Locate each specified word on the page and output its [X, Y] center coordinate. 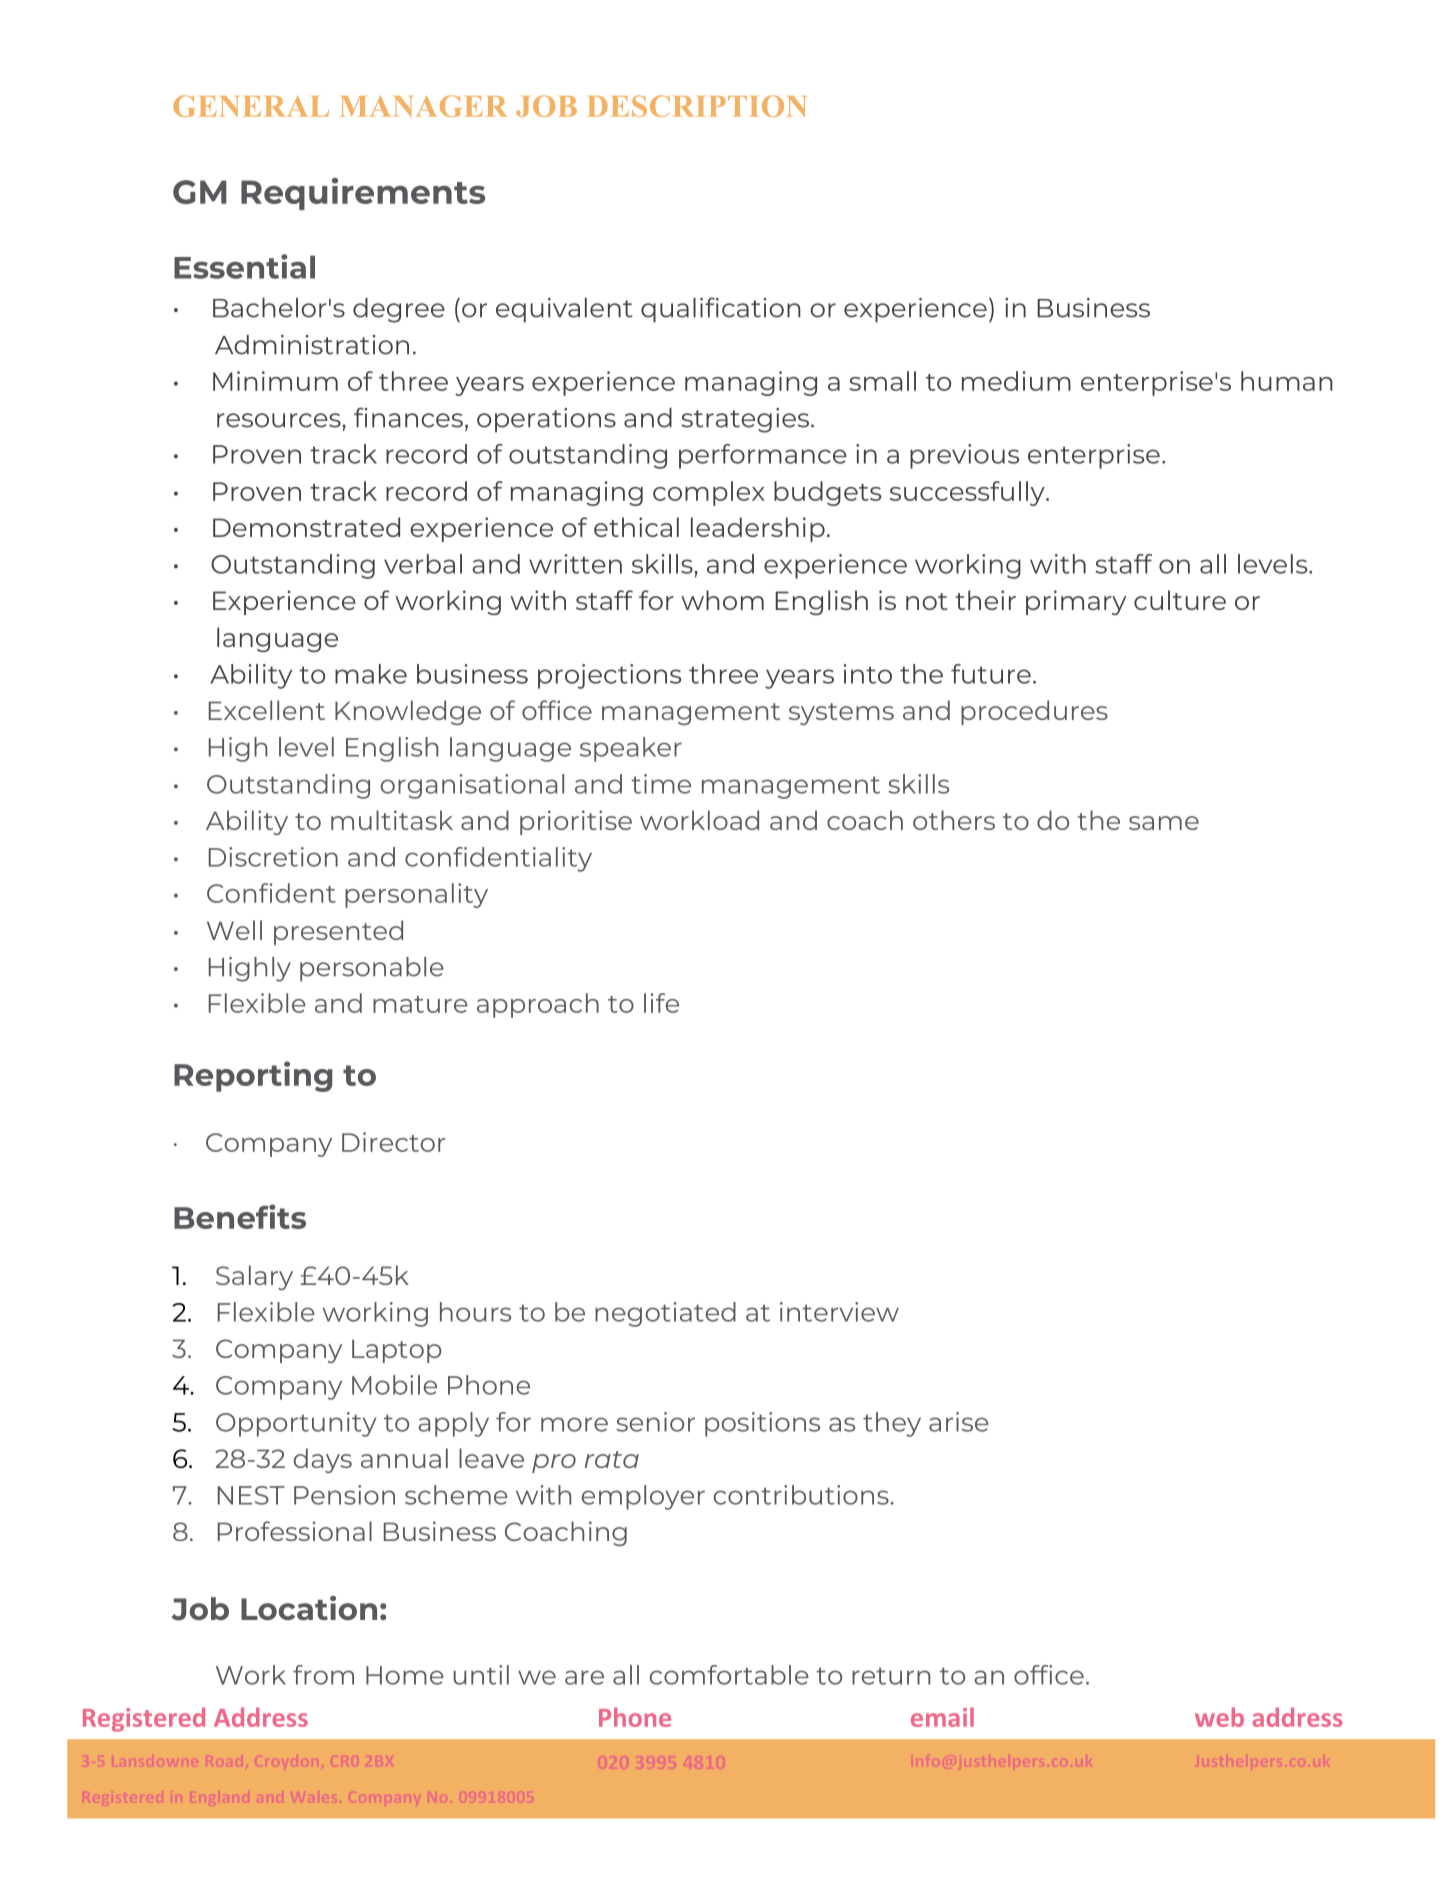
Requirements [363, 194]
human [1287, 381]
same [1164, 823]
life [661, 1003]
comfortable [729, 1675]
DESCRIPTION [696, 106]
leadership [758, 529]
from [323, 1675]
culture [1180, 600]
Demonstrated [306, 527]
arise [959, 1422]
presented [338, 932]
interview [839, 1312]
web [1219, 1717]
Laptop [397, 1351]
